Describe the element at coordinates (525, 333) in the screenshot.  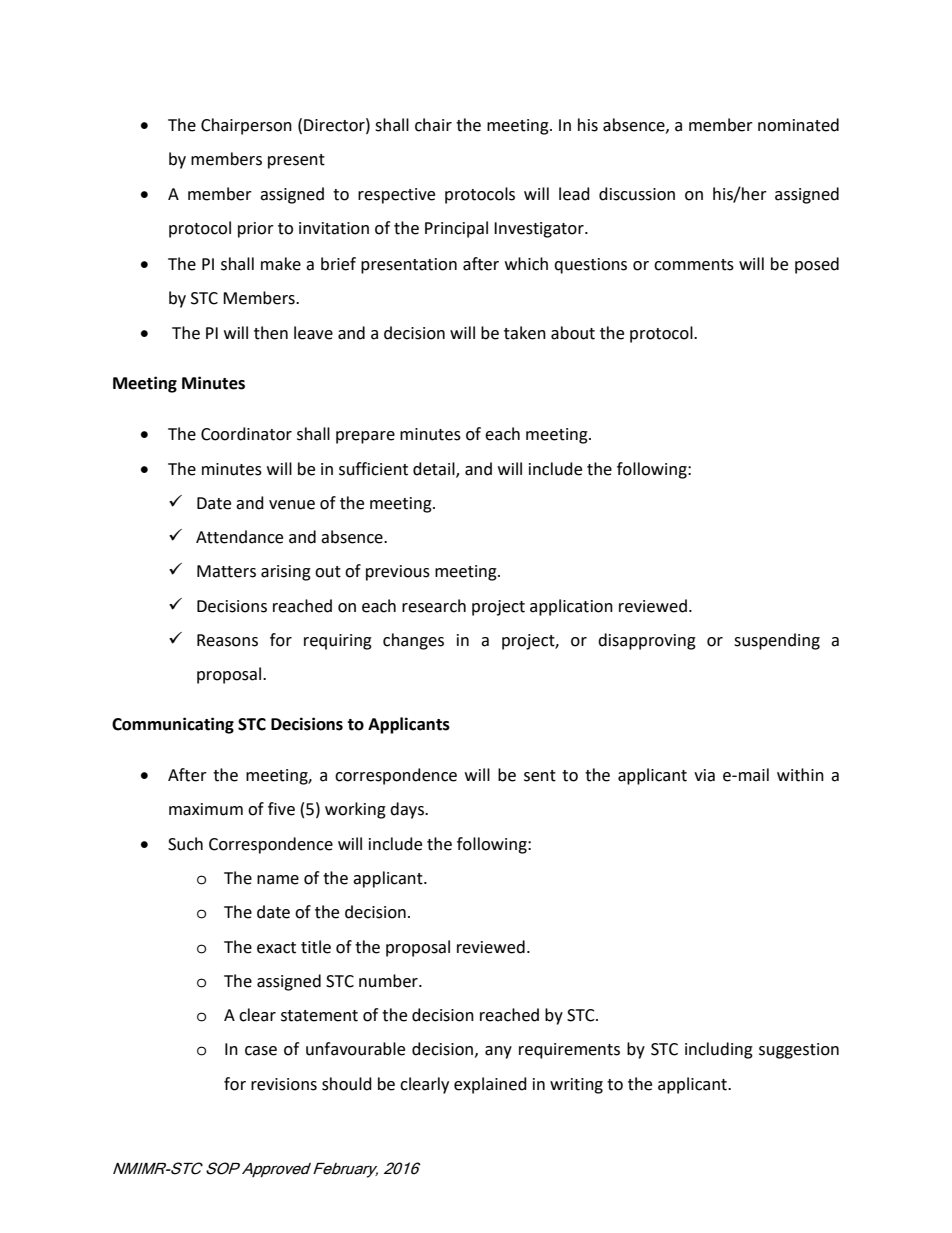
I see `taken` at that location.
